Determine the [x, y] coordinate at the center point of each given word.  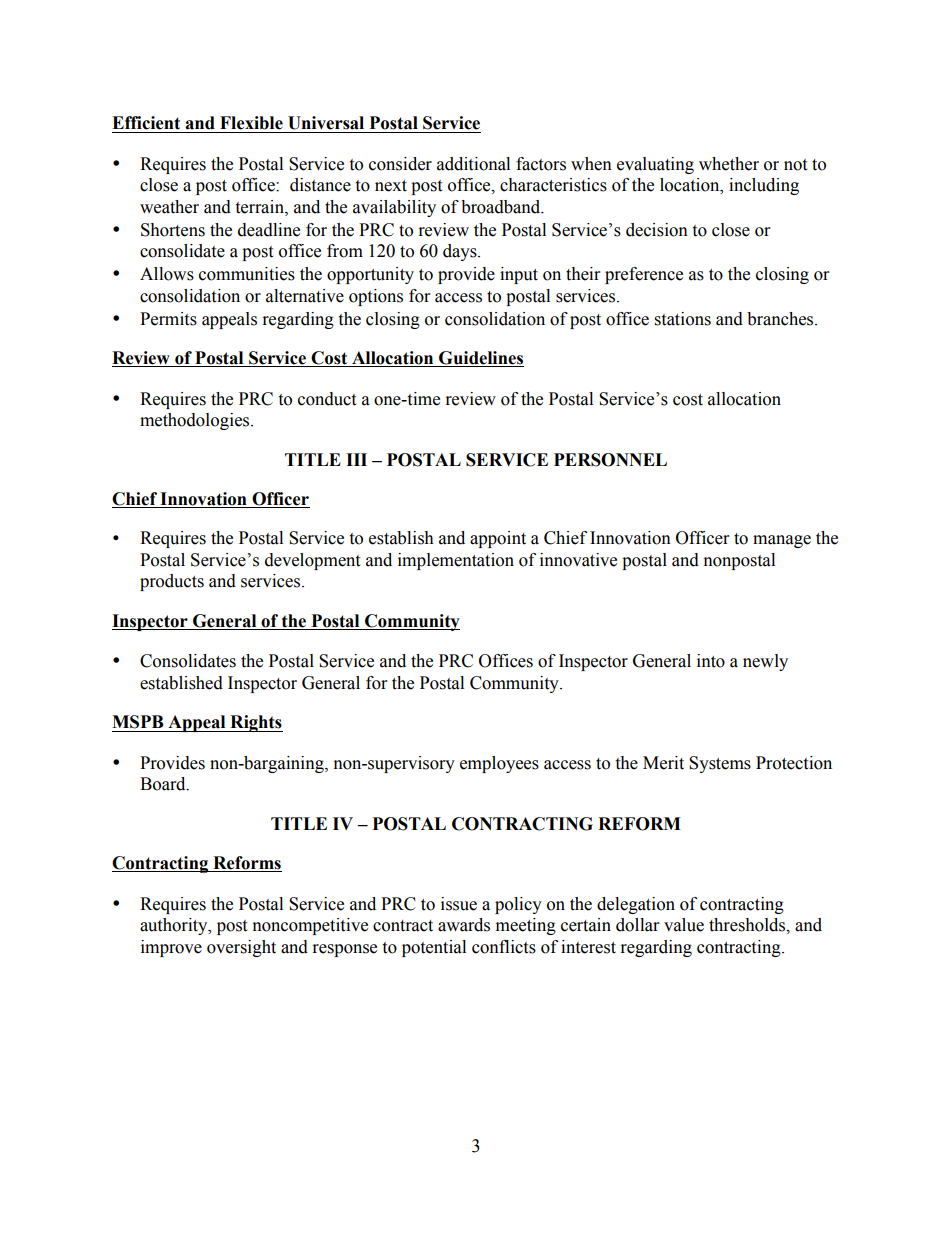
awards [464, 925]
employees [499, 764]
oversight [241, 948]
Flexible [251, 123]
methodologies [196, 421]
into [711, 661]
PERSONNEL [610, 460]
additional [473, 164]
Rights [255, 723]
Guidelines [480, 359]
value [684, 925]
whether [729, 164]
